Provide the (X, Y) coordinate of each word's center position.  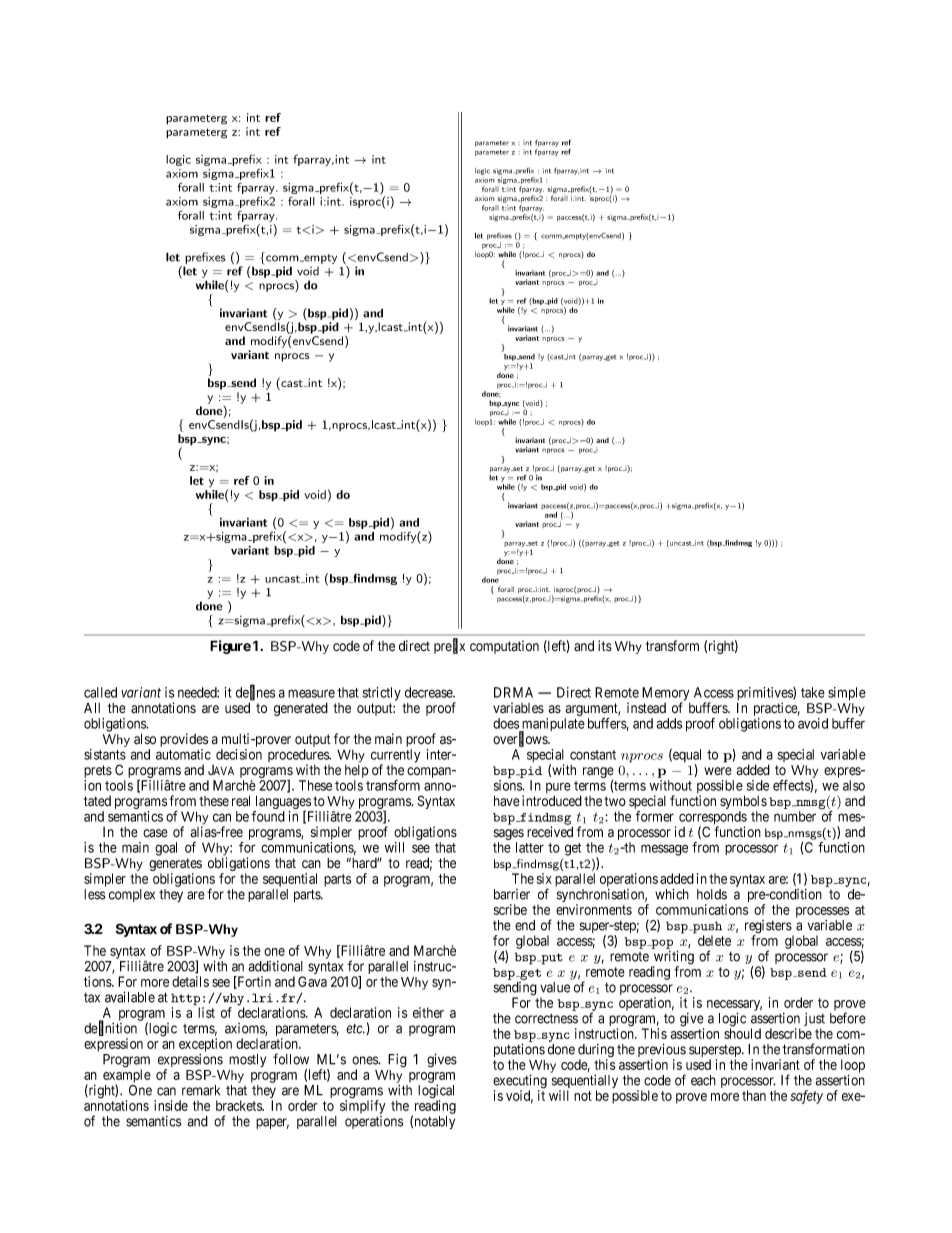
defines (255, 693)
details (190, 981)
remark (201, 1090)
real (241, 801)
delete (714, 940)
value (555, 987)
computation (504, 647)
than (754, 1095)
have (507, 801)
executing (520, 1082)
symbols (743, 803)
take (813, 692)
